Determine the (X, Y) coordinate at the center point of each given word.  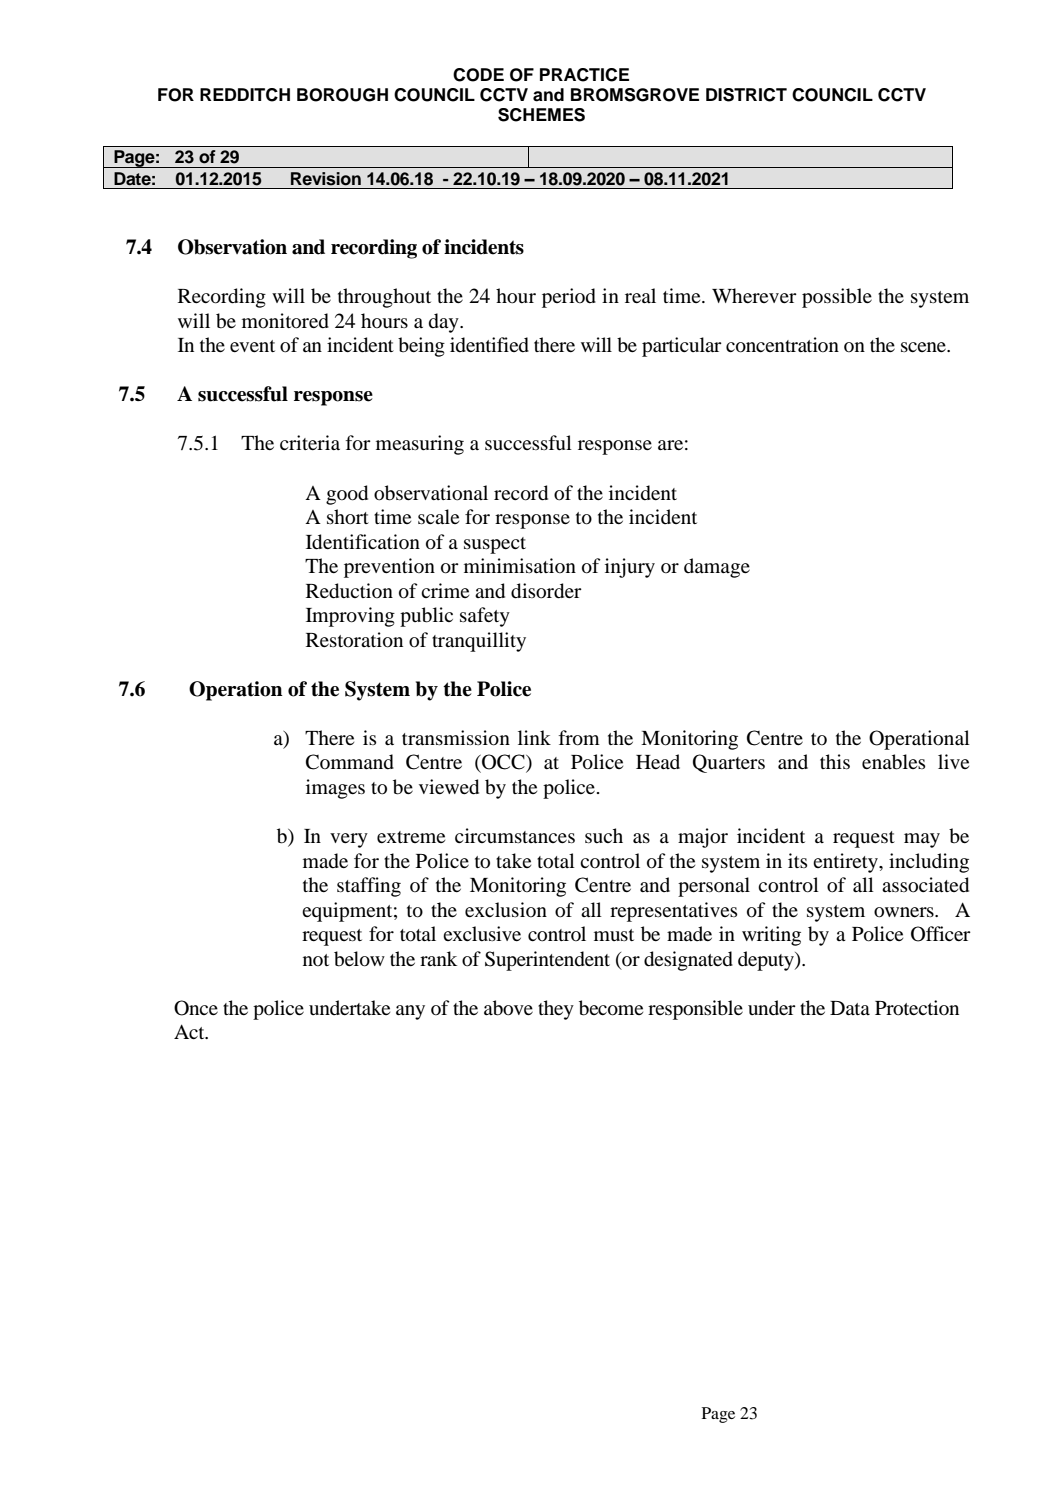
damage (717, 568)
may (922, 840)
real (640, 295)
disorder (546, 591)
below (359, 959)
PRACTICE (584, 75)
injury (630, 568)
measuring (420, 445)
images (335, 789)
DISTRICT (746, 95)
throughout (384, 298)
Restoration (354, 640)
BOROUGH (342, 95)
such (604, 835)
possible (837, 298)
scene (924, 347)
